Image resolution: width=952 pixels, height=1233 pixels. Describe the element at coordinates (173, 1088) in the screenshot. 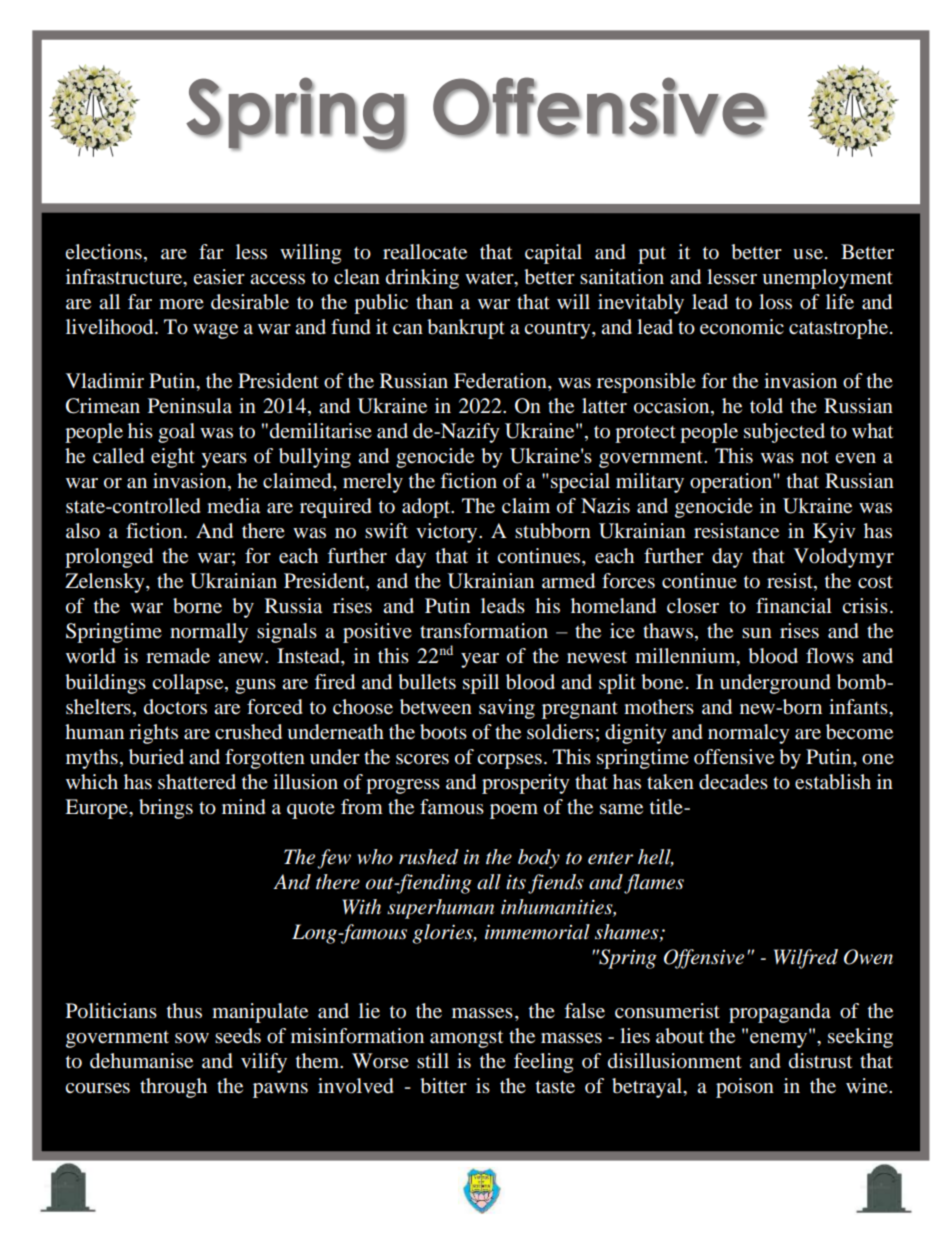

I see `through` at that location.
